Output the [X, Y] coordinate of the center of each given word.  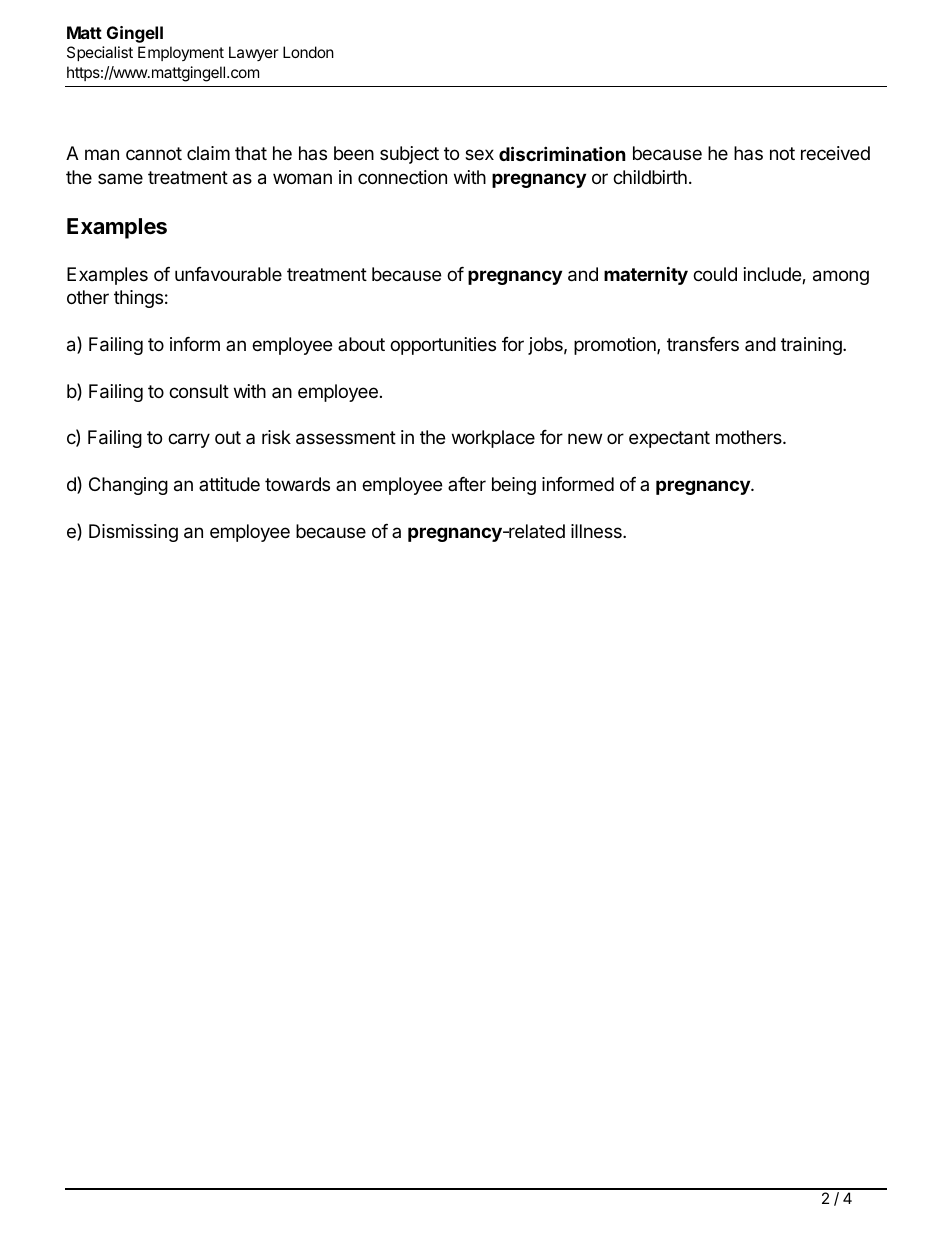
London [308, 52]
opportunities [443, 346]
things [138, 299]
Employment [181, 53]
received [835, 153]
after [467, 484]
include [773, 275]
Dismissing [133, 533]
